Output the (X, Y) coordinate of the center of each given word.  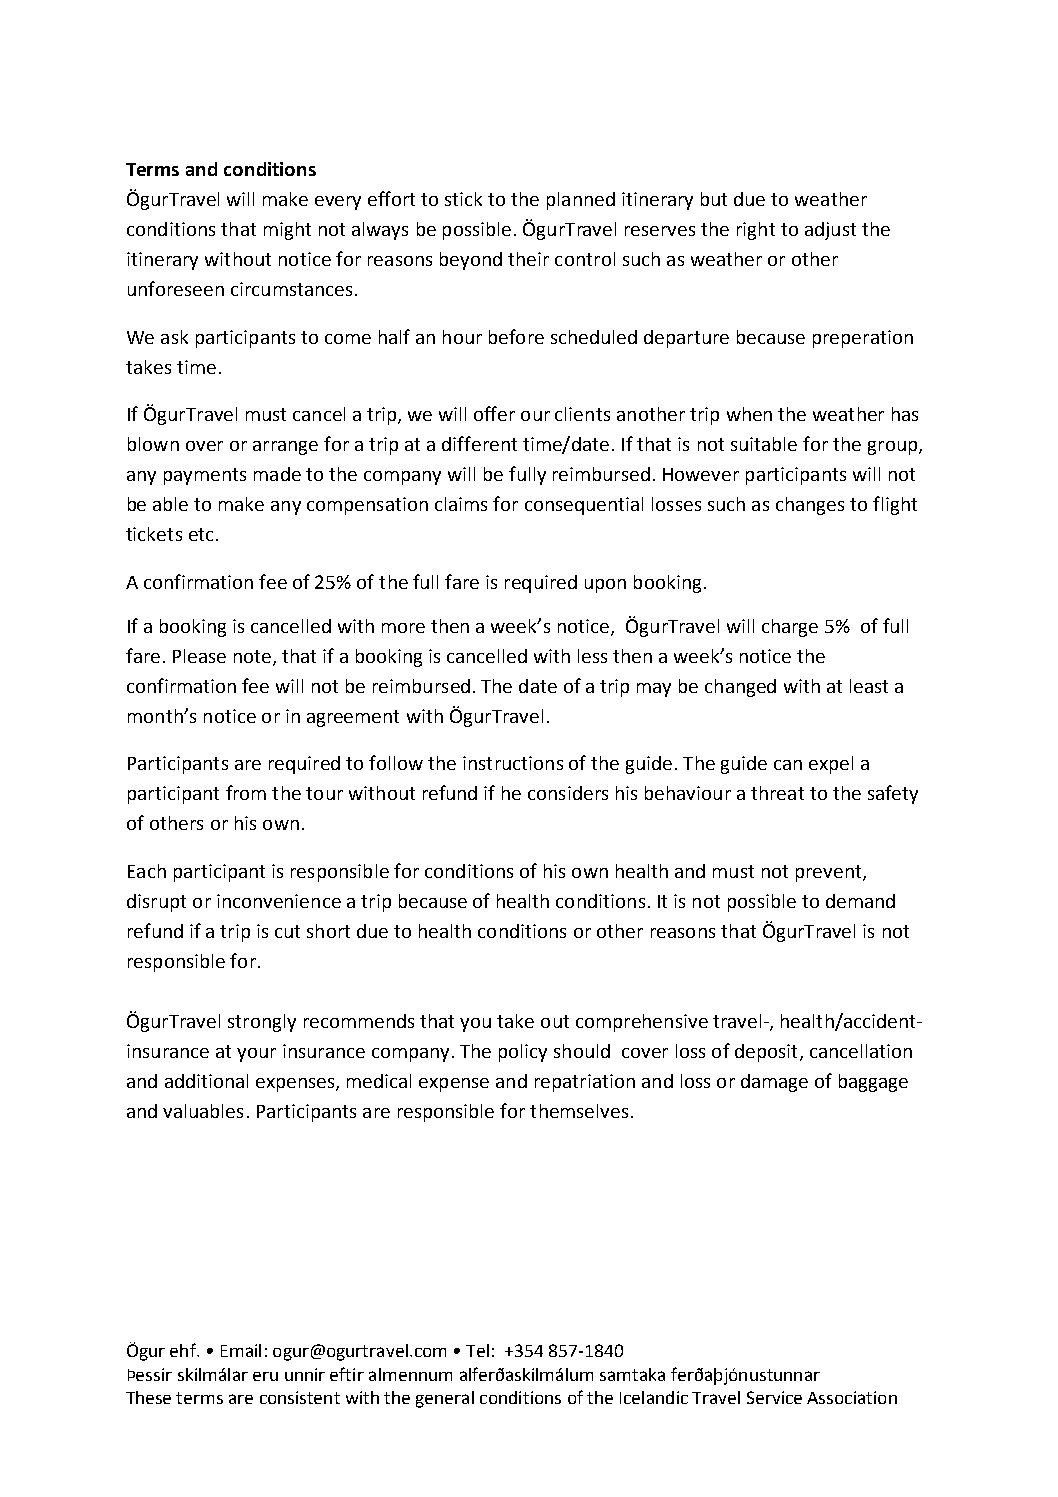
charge (790, 628)
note (252, 656)
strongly (262, 1023)
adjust (830, 231)
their (528, 259)
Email (241, 1350)
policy (523, 1053)
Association (852, 1397)
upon (605, 586)
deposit (766, 1053)
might (287, 231)
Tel (477, 1350)
